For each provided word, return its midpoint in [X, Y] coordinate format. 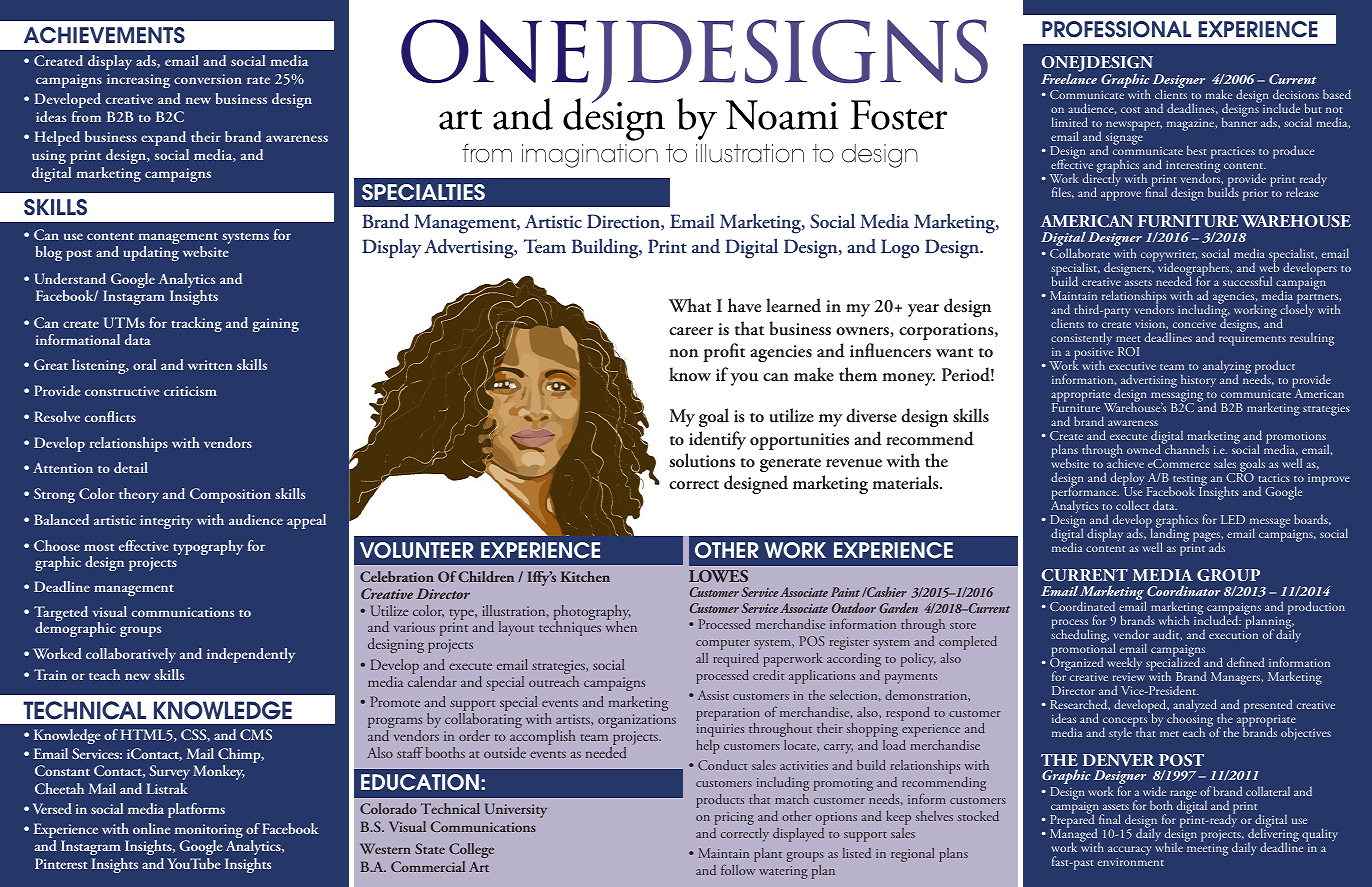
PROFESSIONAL [1116, 29]
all [702, 658]
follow [738, 869]
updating [151, 253]
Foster [898, 115]
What [690, 305]
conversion [208, 79]
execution [1233, 634]
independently [251, 655]
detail [131, 467]
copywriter [1169, 257]
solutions [702, 460]
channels [1186, 448]
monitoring [209, 832]
